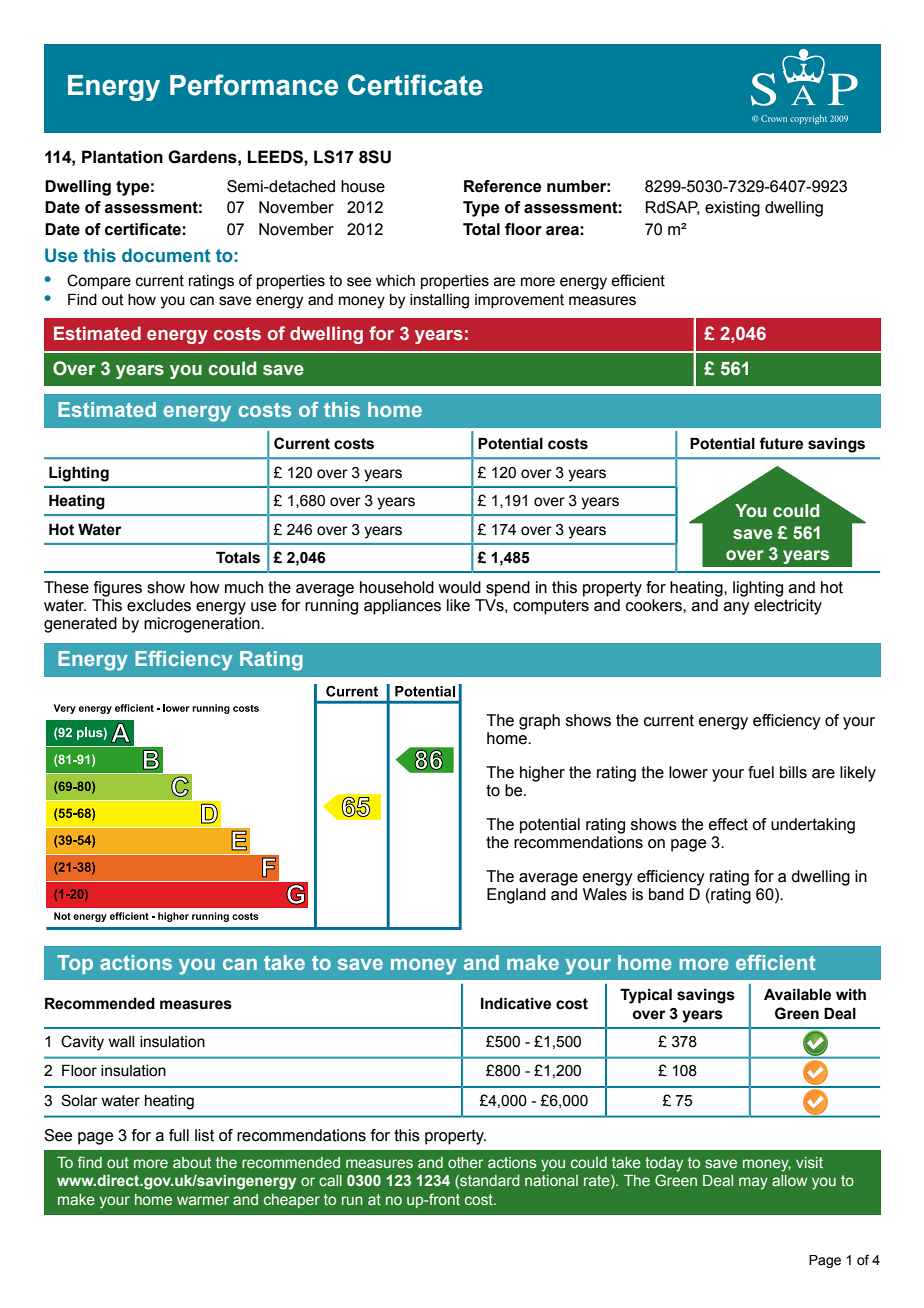 The image size is (924, 1308). What do you see at coordinates (192, 1162) in the document?
I see `about` at bounding box center [192, 1162].
